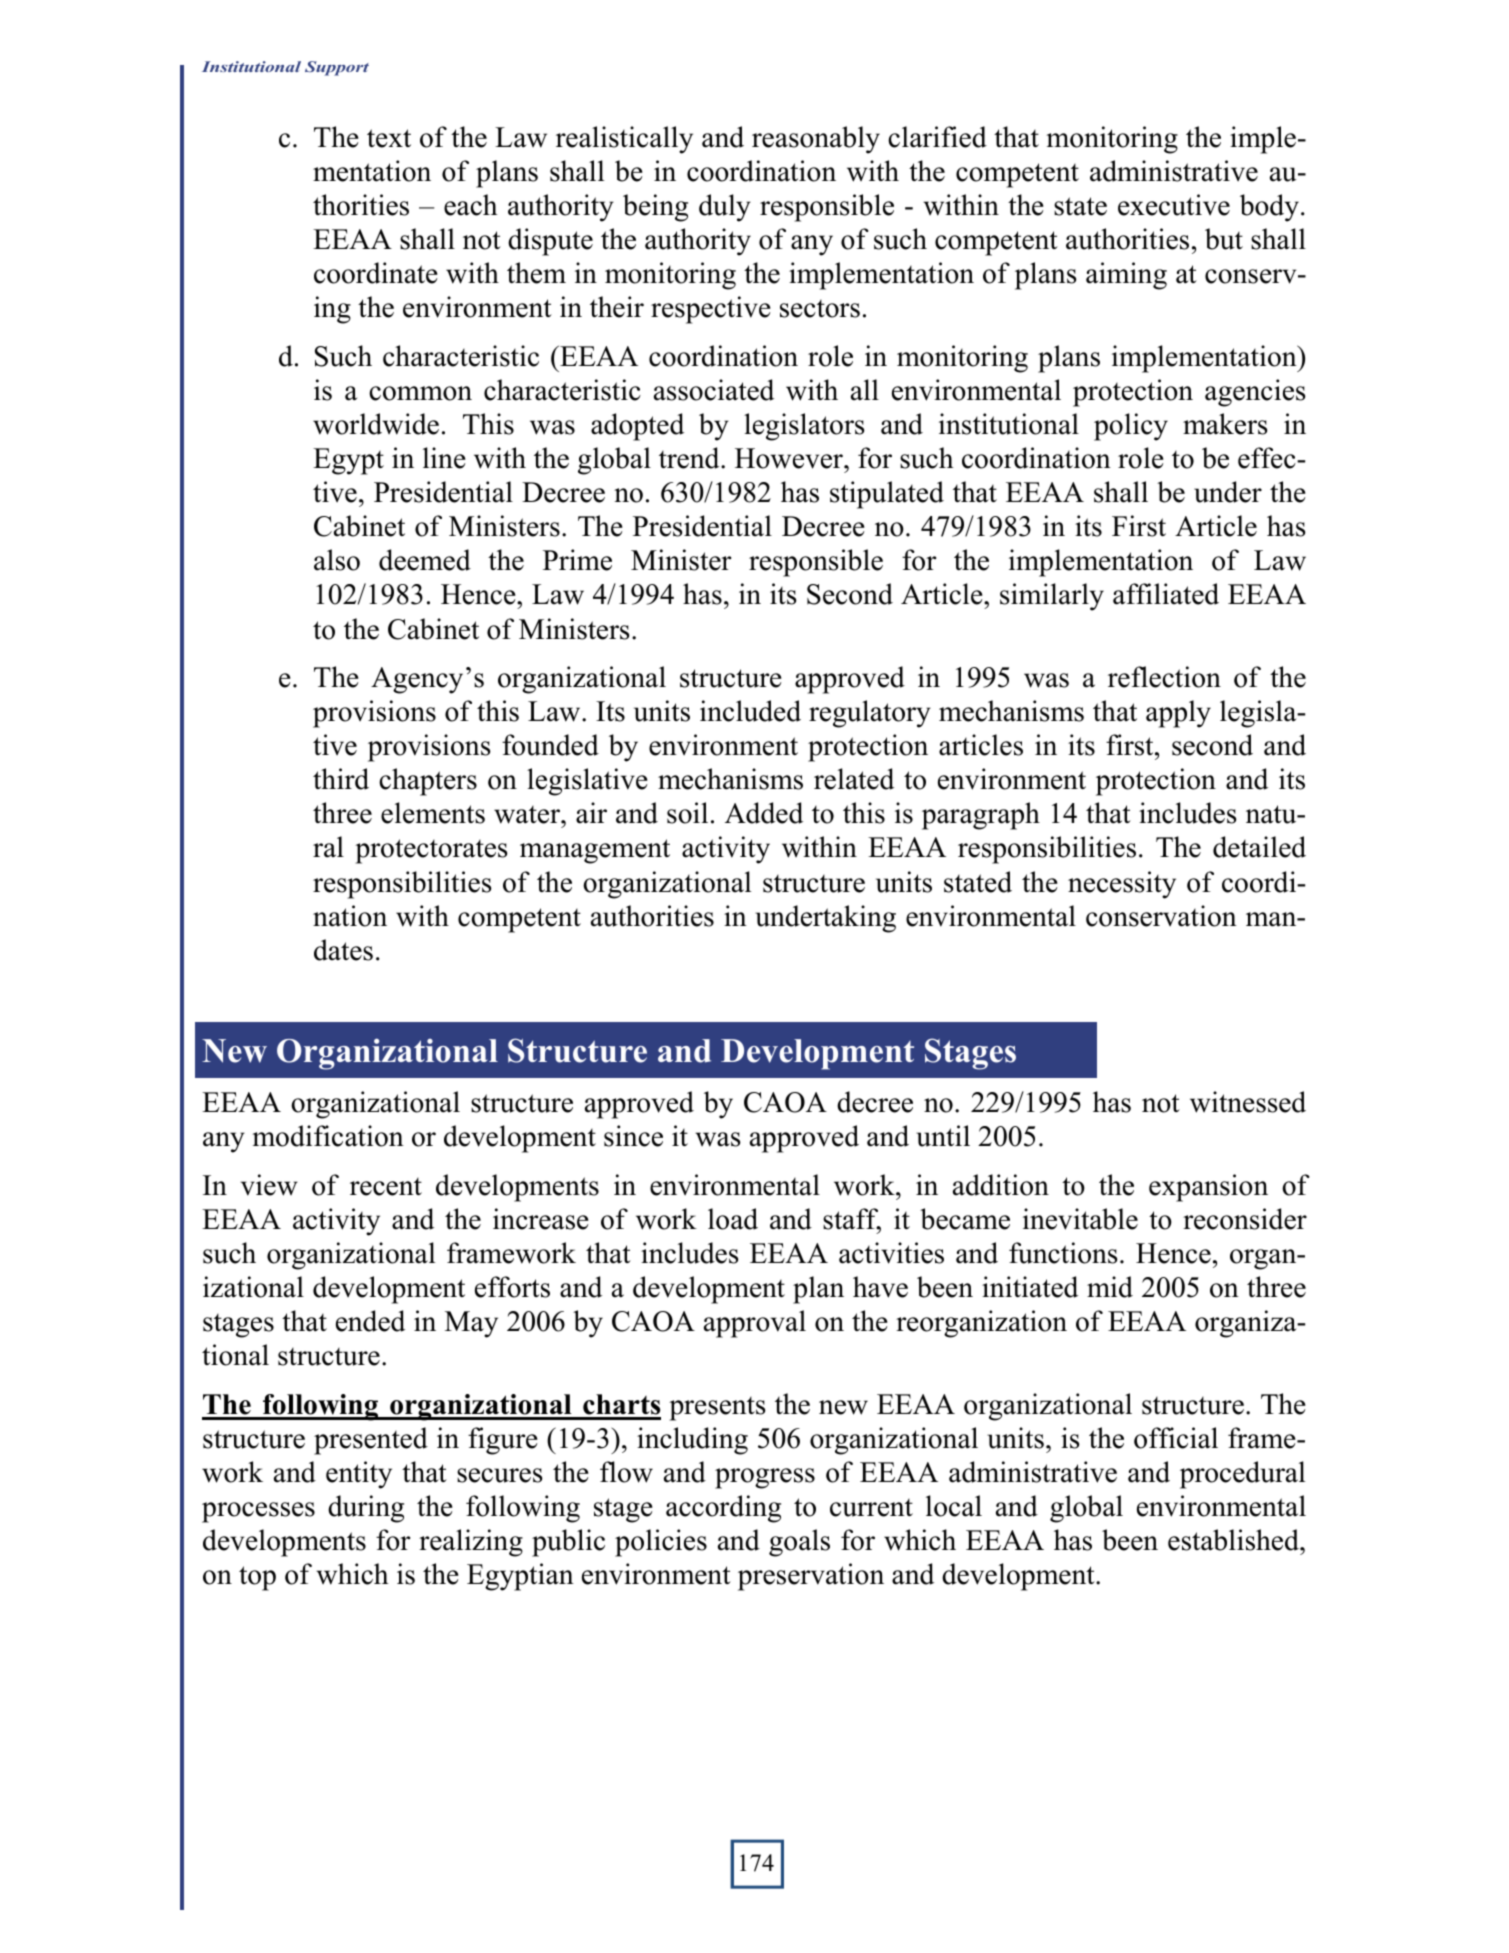 Image resolution: width=1509 pixels, height=1953 pixels. I want to click on body, so click(1269, 208).
